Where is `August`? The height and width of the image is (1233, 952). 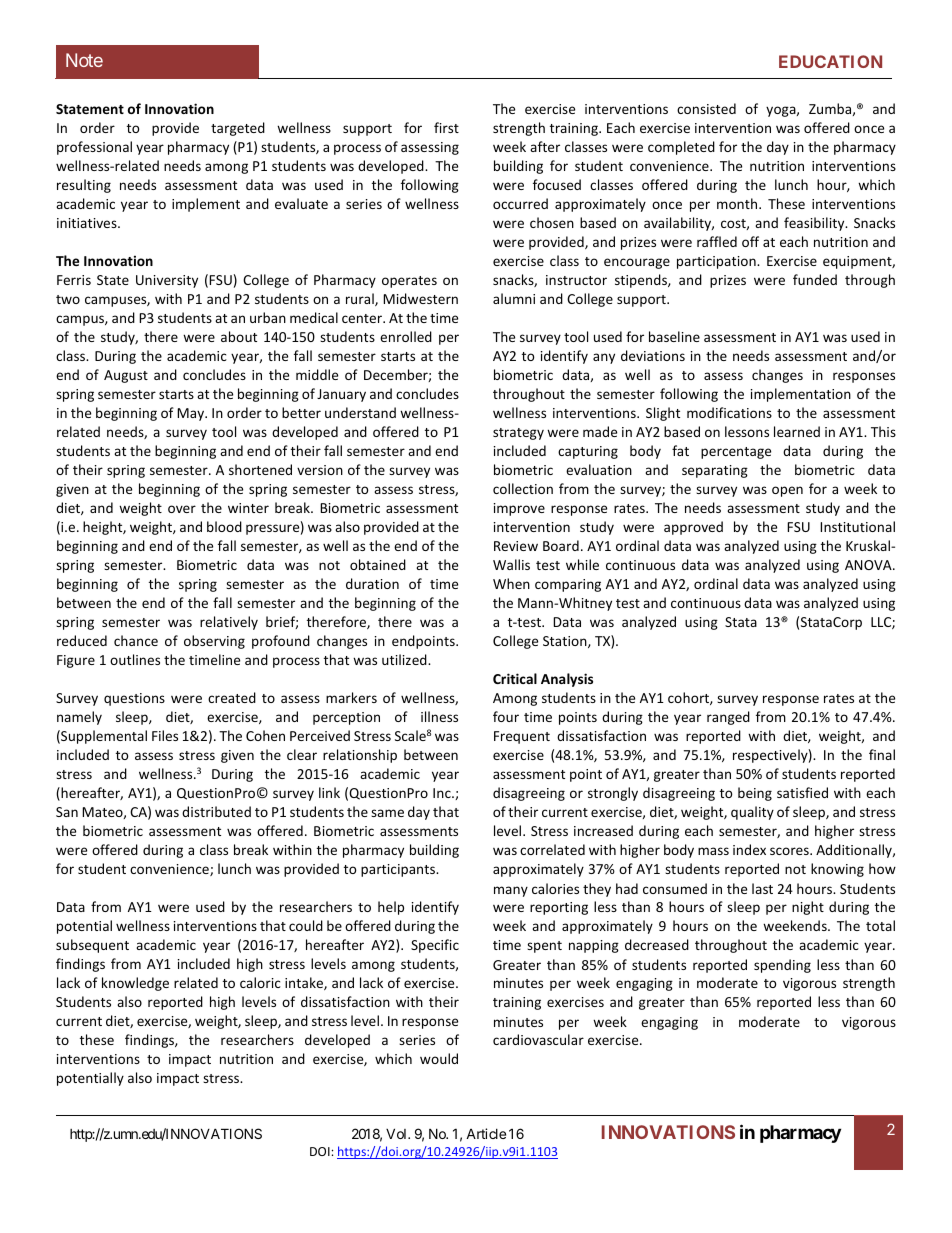 August is located at coordinates (126, 376).
